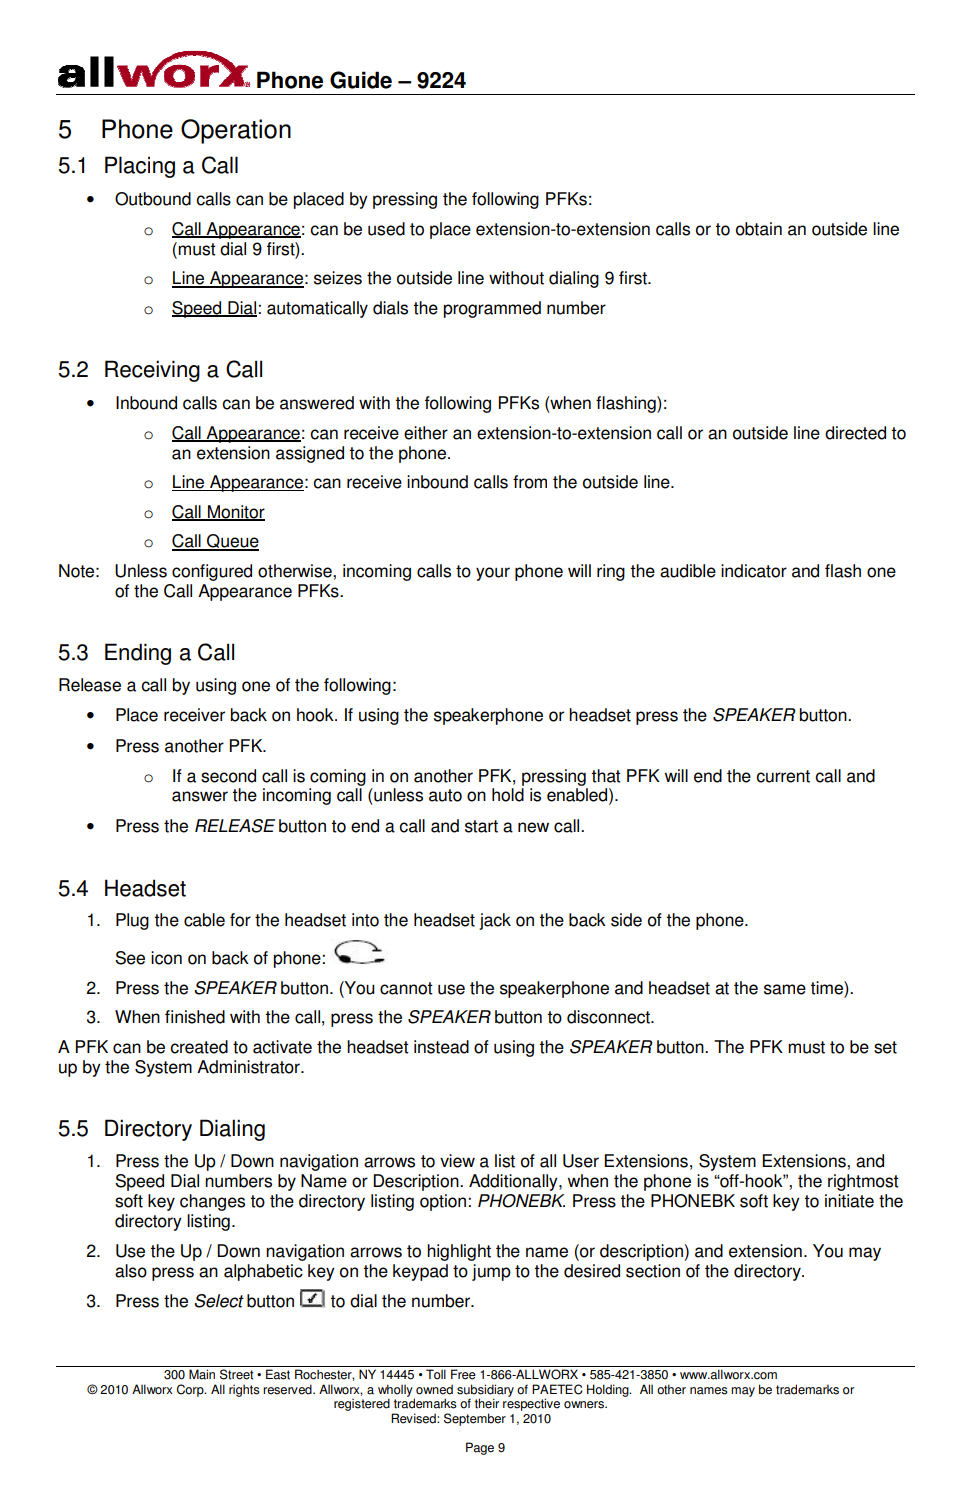  I want to click on section, so click(653, 1271).
